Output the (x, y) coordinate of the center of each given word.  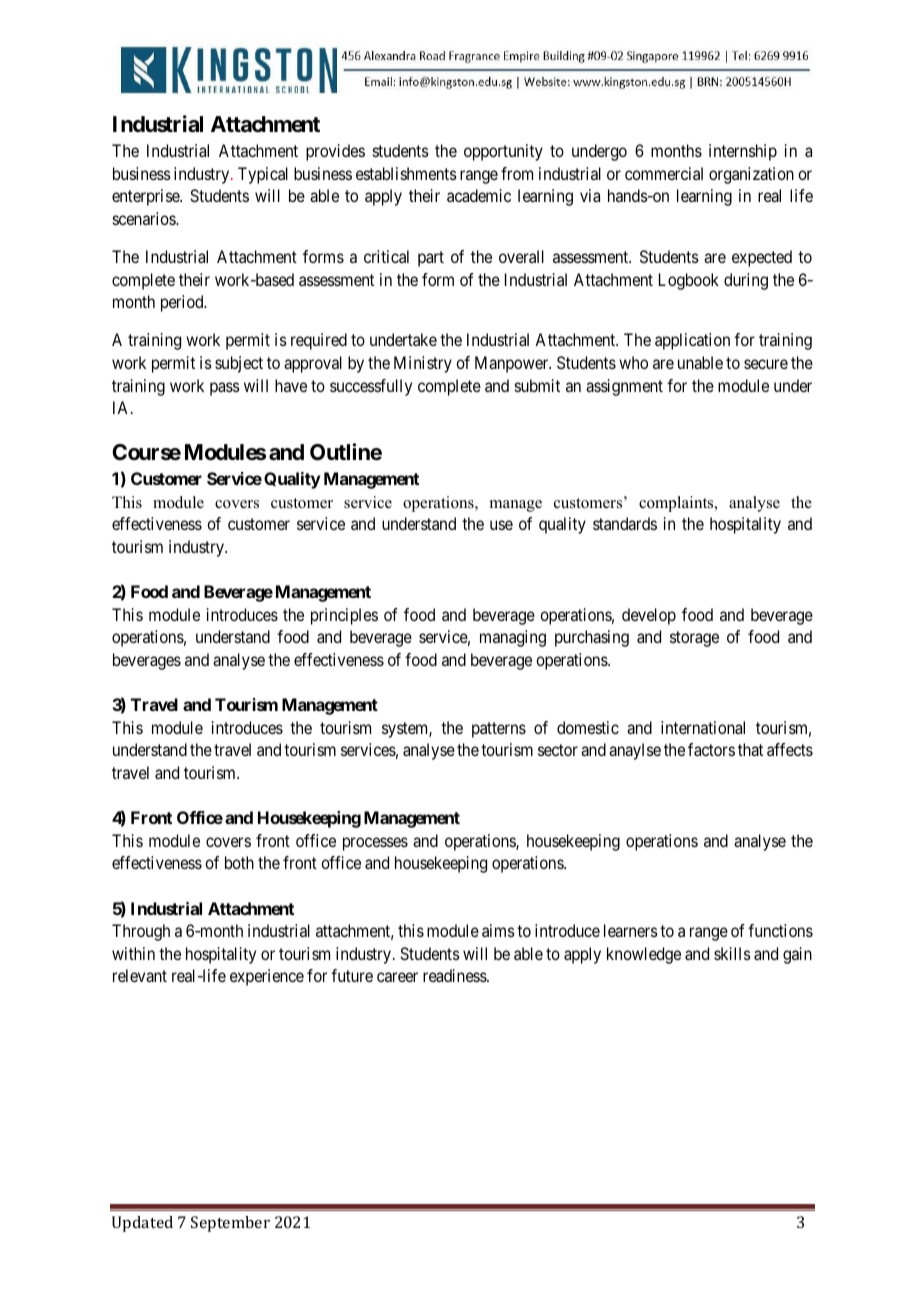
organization (751, 175)
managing (513, 638)
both (239, 862)
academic (479, 195)
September (230, 1224)
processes (375, 844)
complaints (677, 504)
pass (225, 389)
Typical (263, 175)
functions (780, 930)
